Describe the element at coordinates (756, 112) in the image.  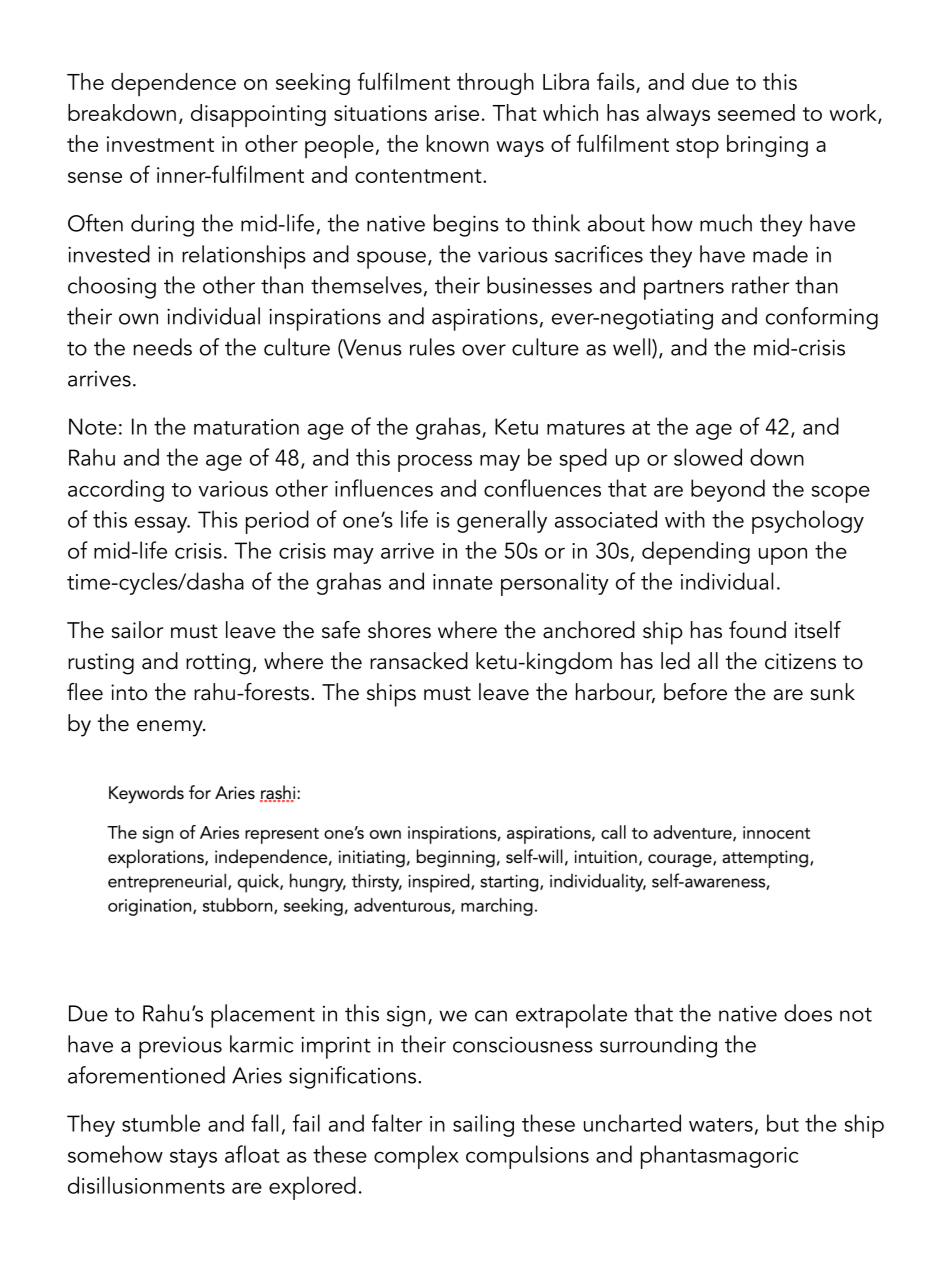
I see `seemed` at that location.
